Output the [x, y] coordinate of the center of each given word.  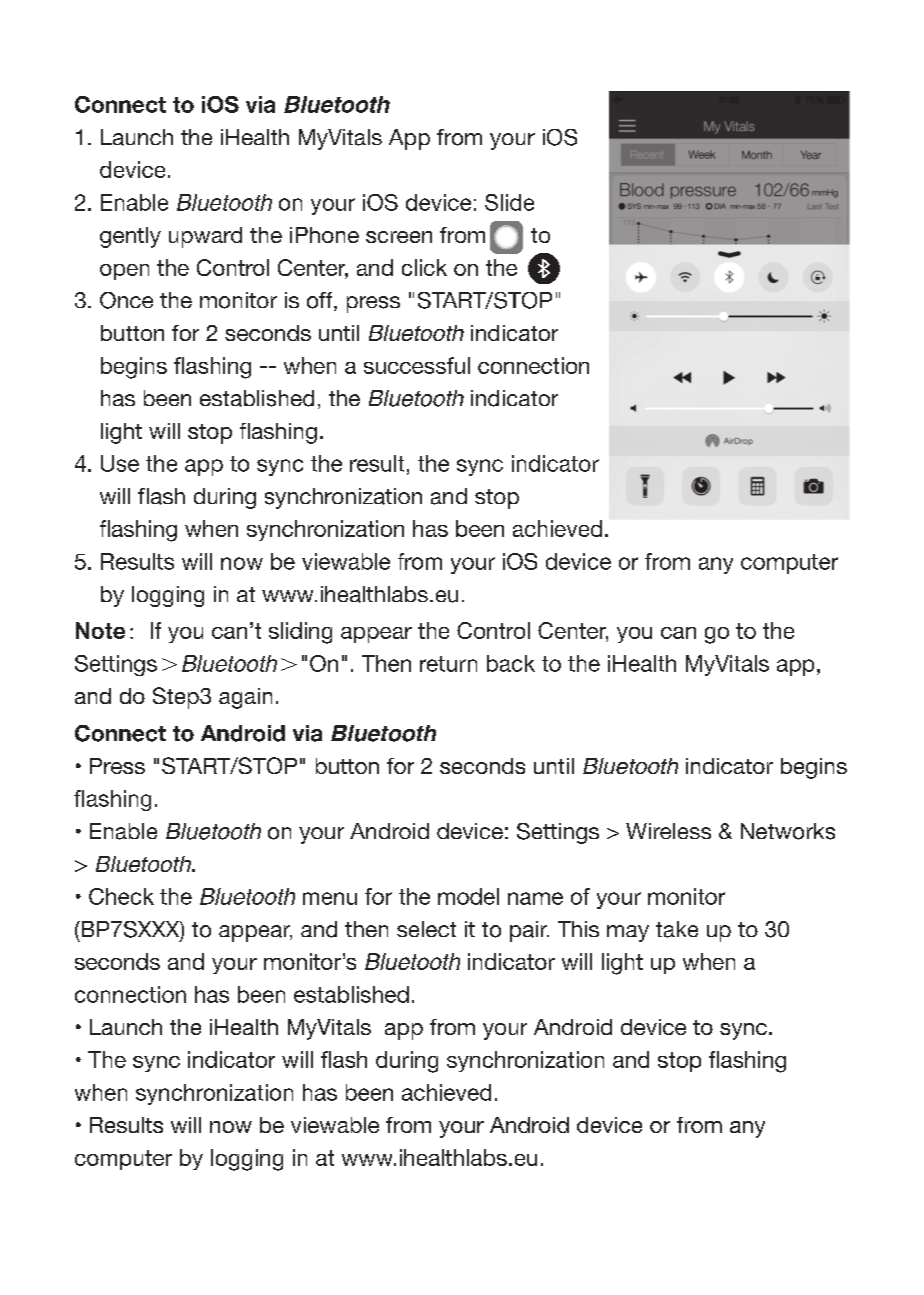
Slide [509, 202]
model [468, 896]
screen [399, 237]
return [448, 664]
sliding [300, 633]
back [511, 663]
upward [205, 237]
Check [121, 896]
